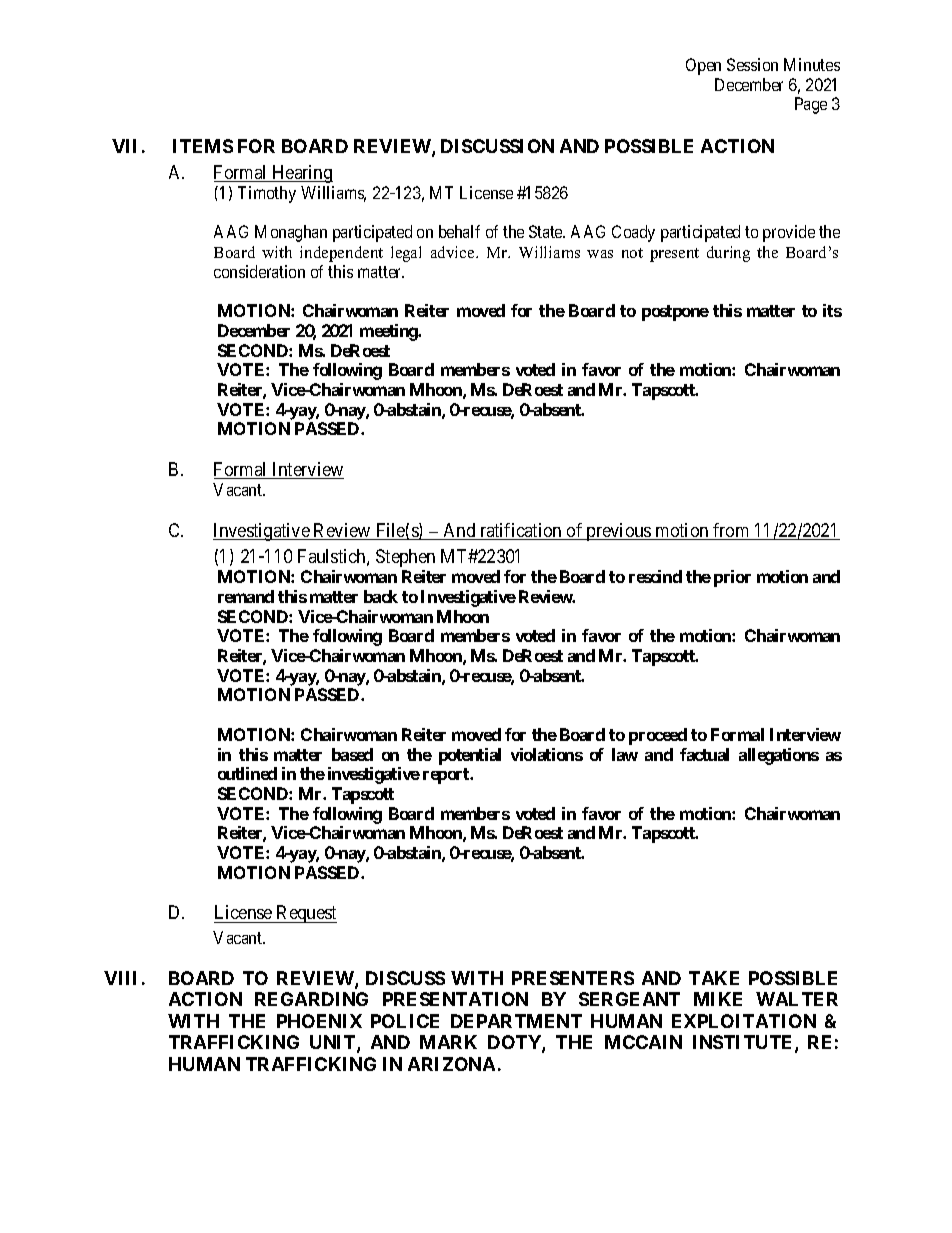 Image resolution: width=952 pixels, height=1233 pixels. Describe the element at coordinates (203, 146) in the screenshot. I see `ITEMS` at that location.
